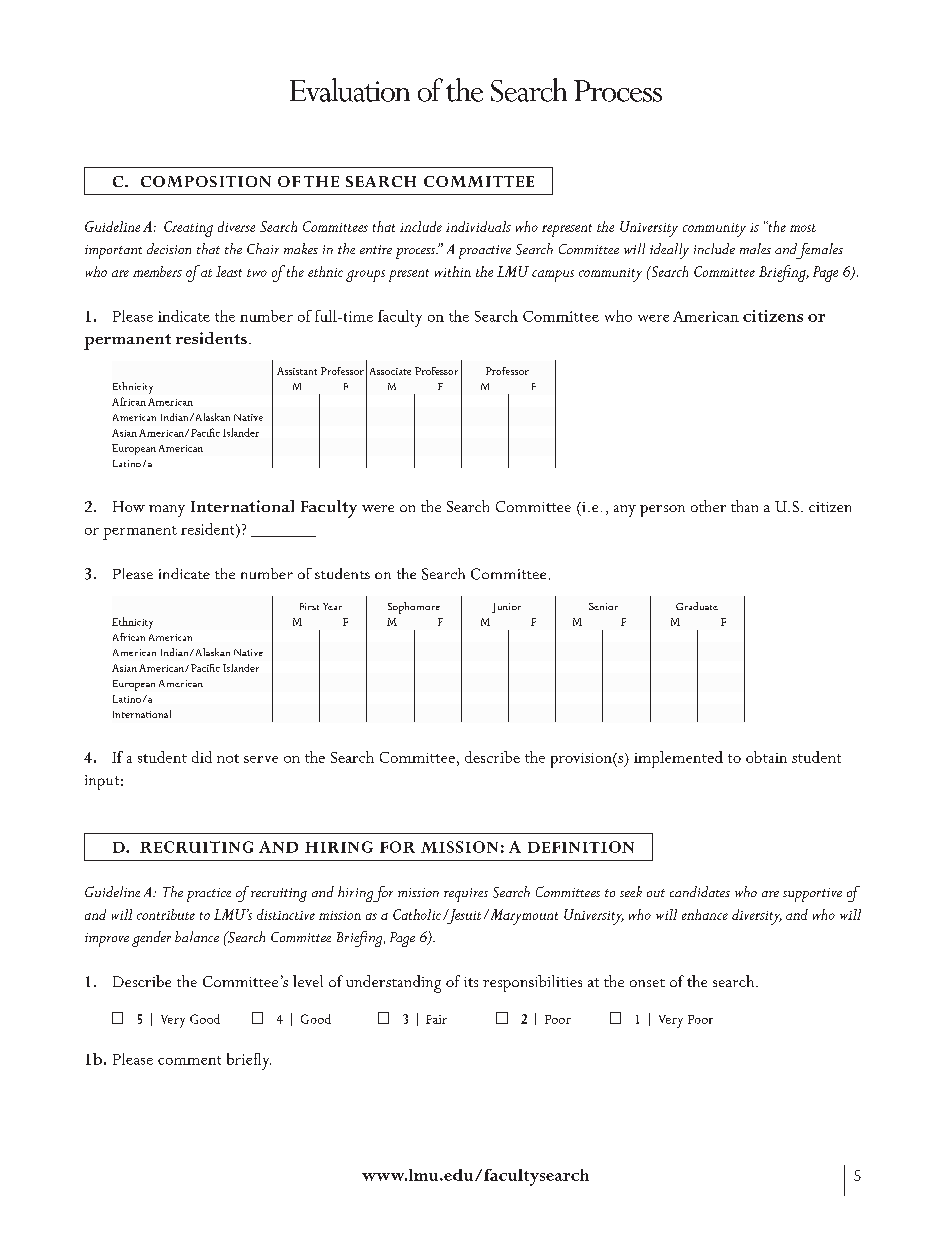 This screenshot has height=1233, width=952. What do you see at coordinates (206, 181) in the screenshot?
I see `COMPOSITION` at bounding box center [206, 181].
